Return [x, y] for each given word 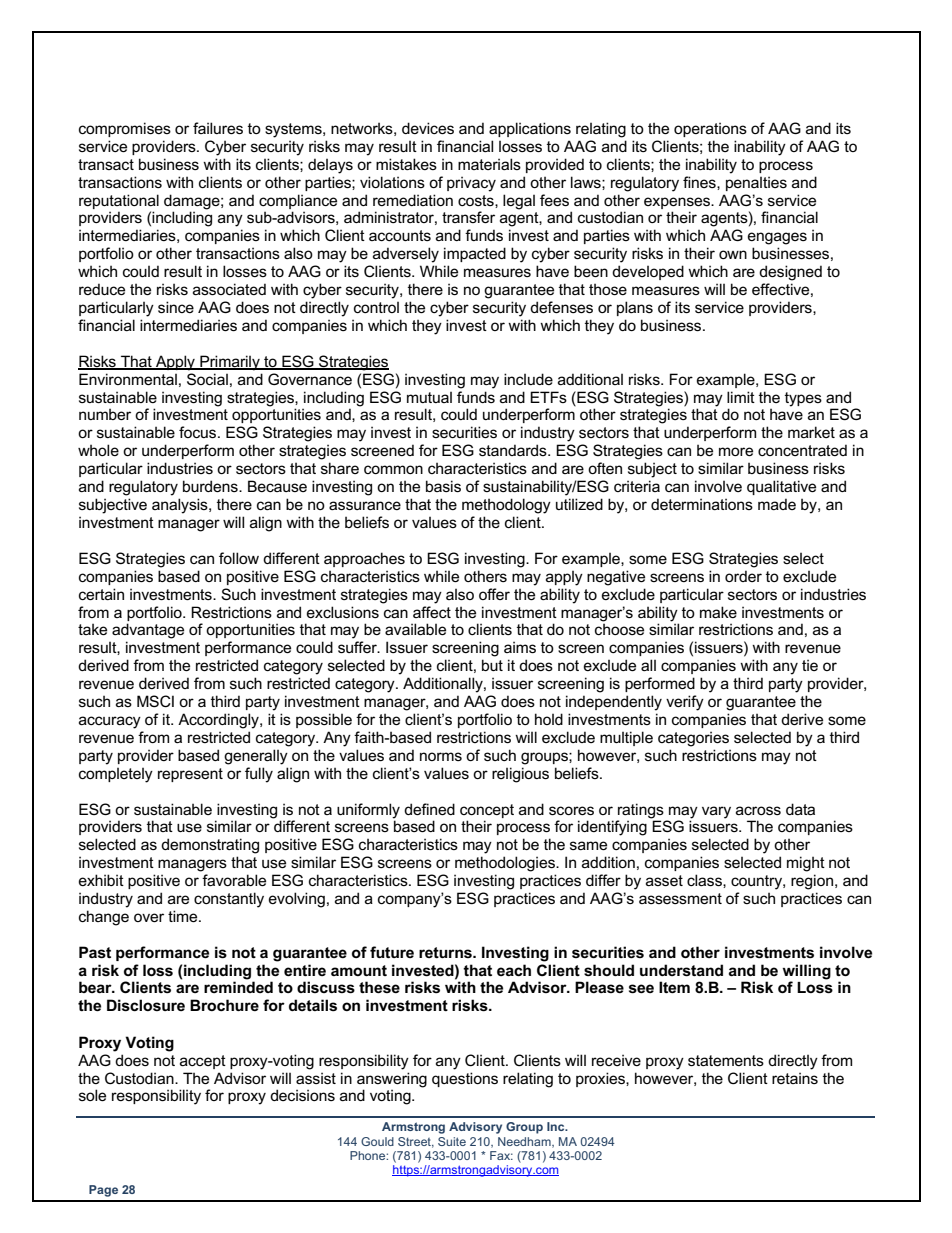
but [492, 665]
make [718, 612]
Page [103, 1191]
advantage [148, 631]
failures [218, 128]
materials [489, 164]
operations [710, 129]
